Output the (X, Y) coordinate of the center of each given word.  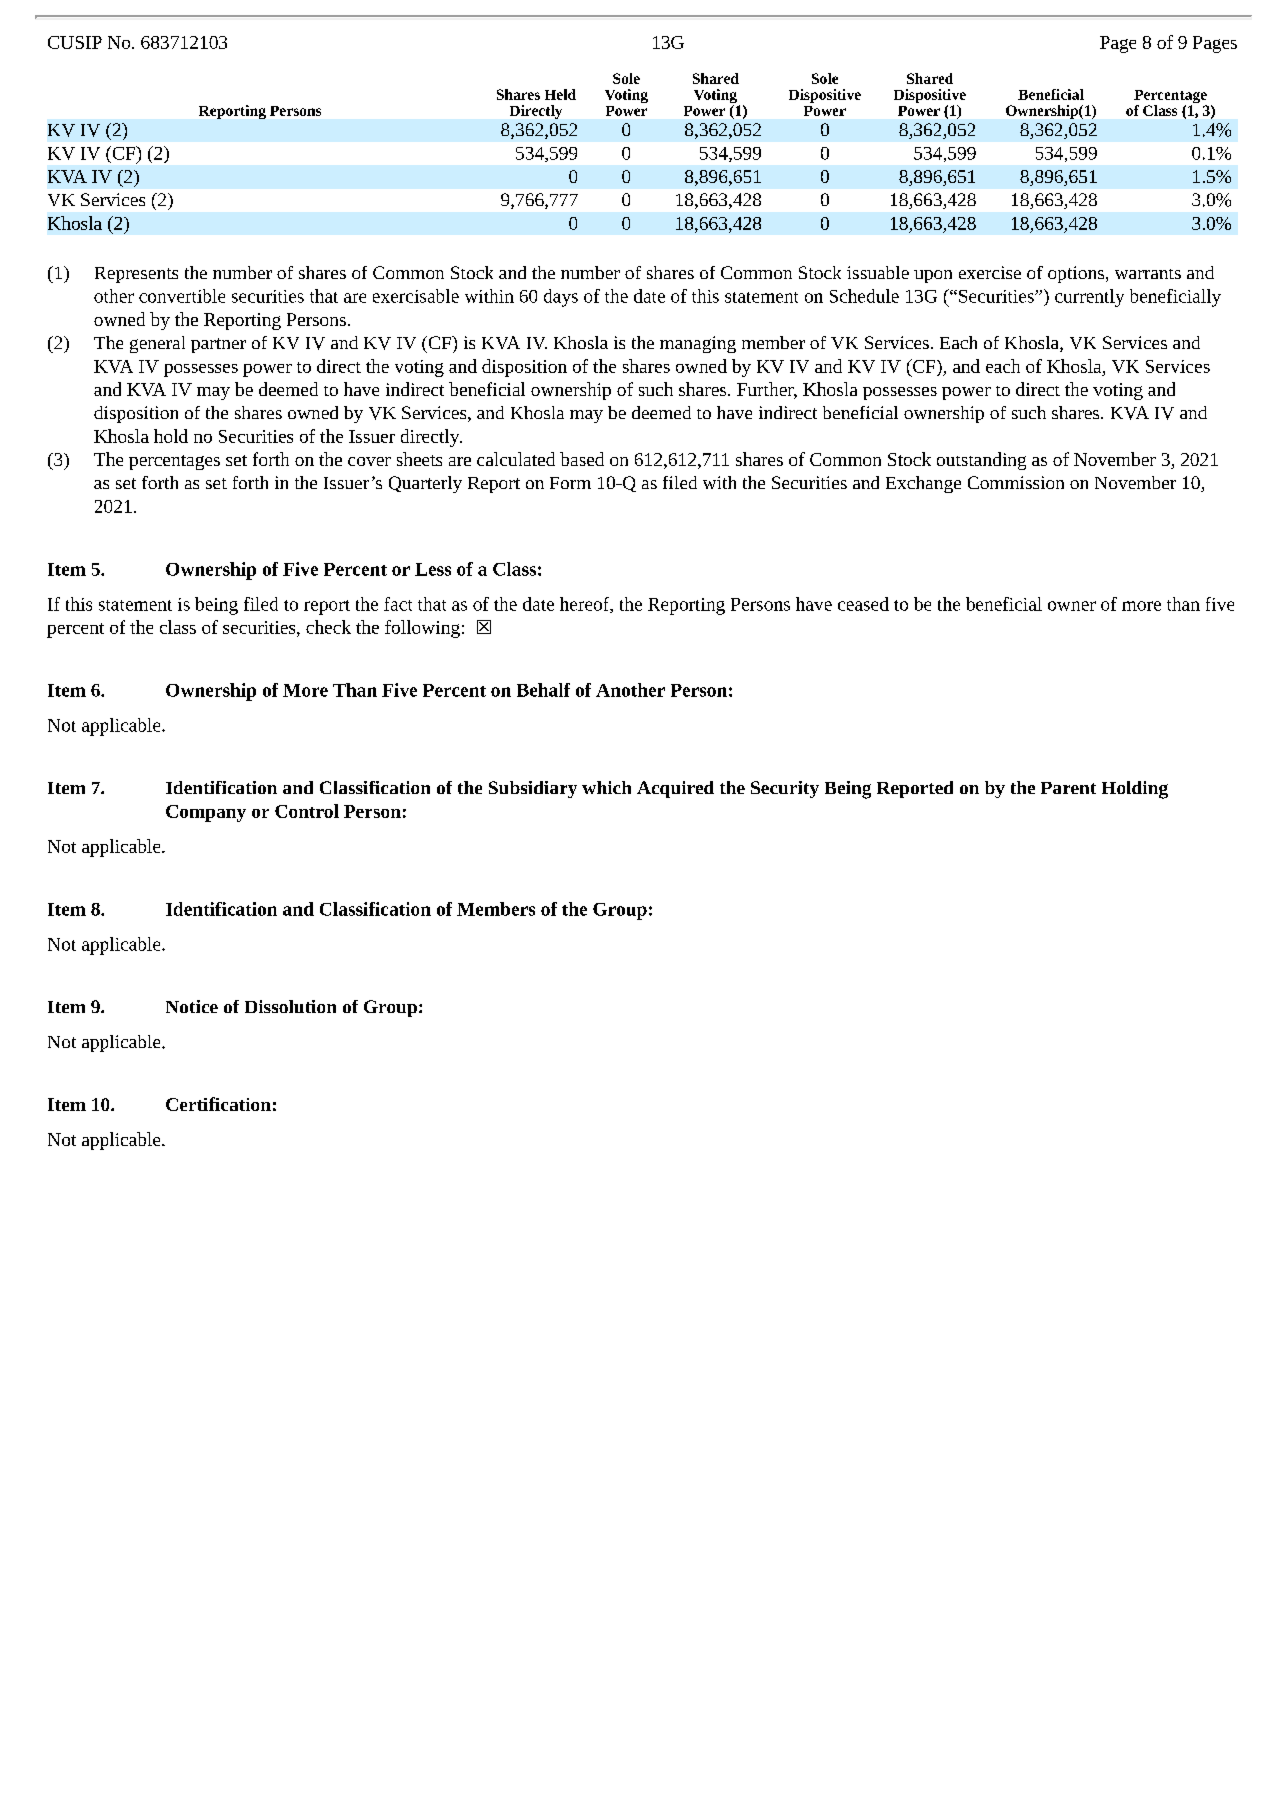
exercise (990, 272)
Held (560, 94)
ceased (863, 604)
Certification (218, 1104)
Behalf (543, 690)
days (561, 298)
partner (218, 345)
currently (1089, 298)
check (328, 627)
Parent (1068, 788)
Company (206, 813)
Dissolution (290, 1006)
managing (698, 344)
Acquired (675, 789)
